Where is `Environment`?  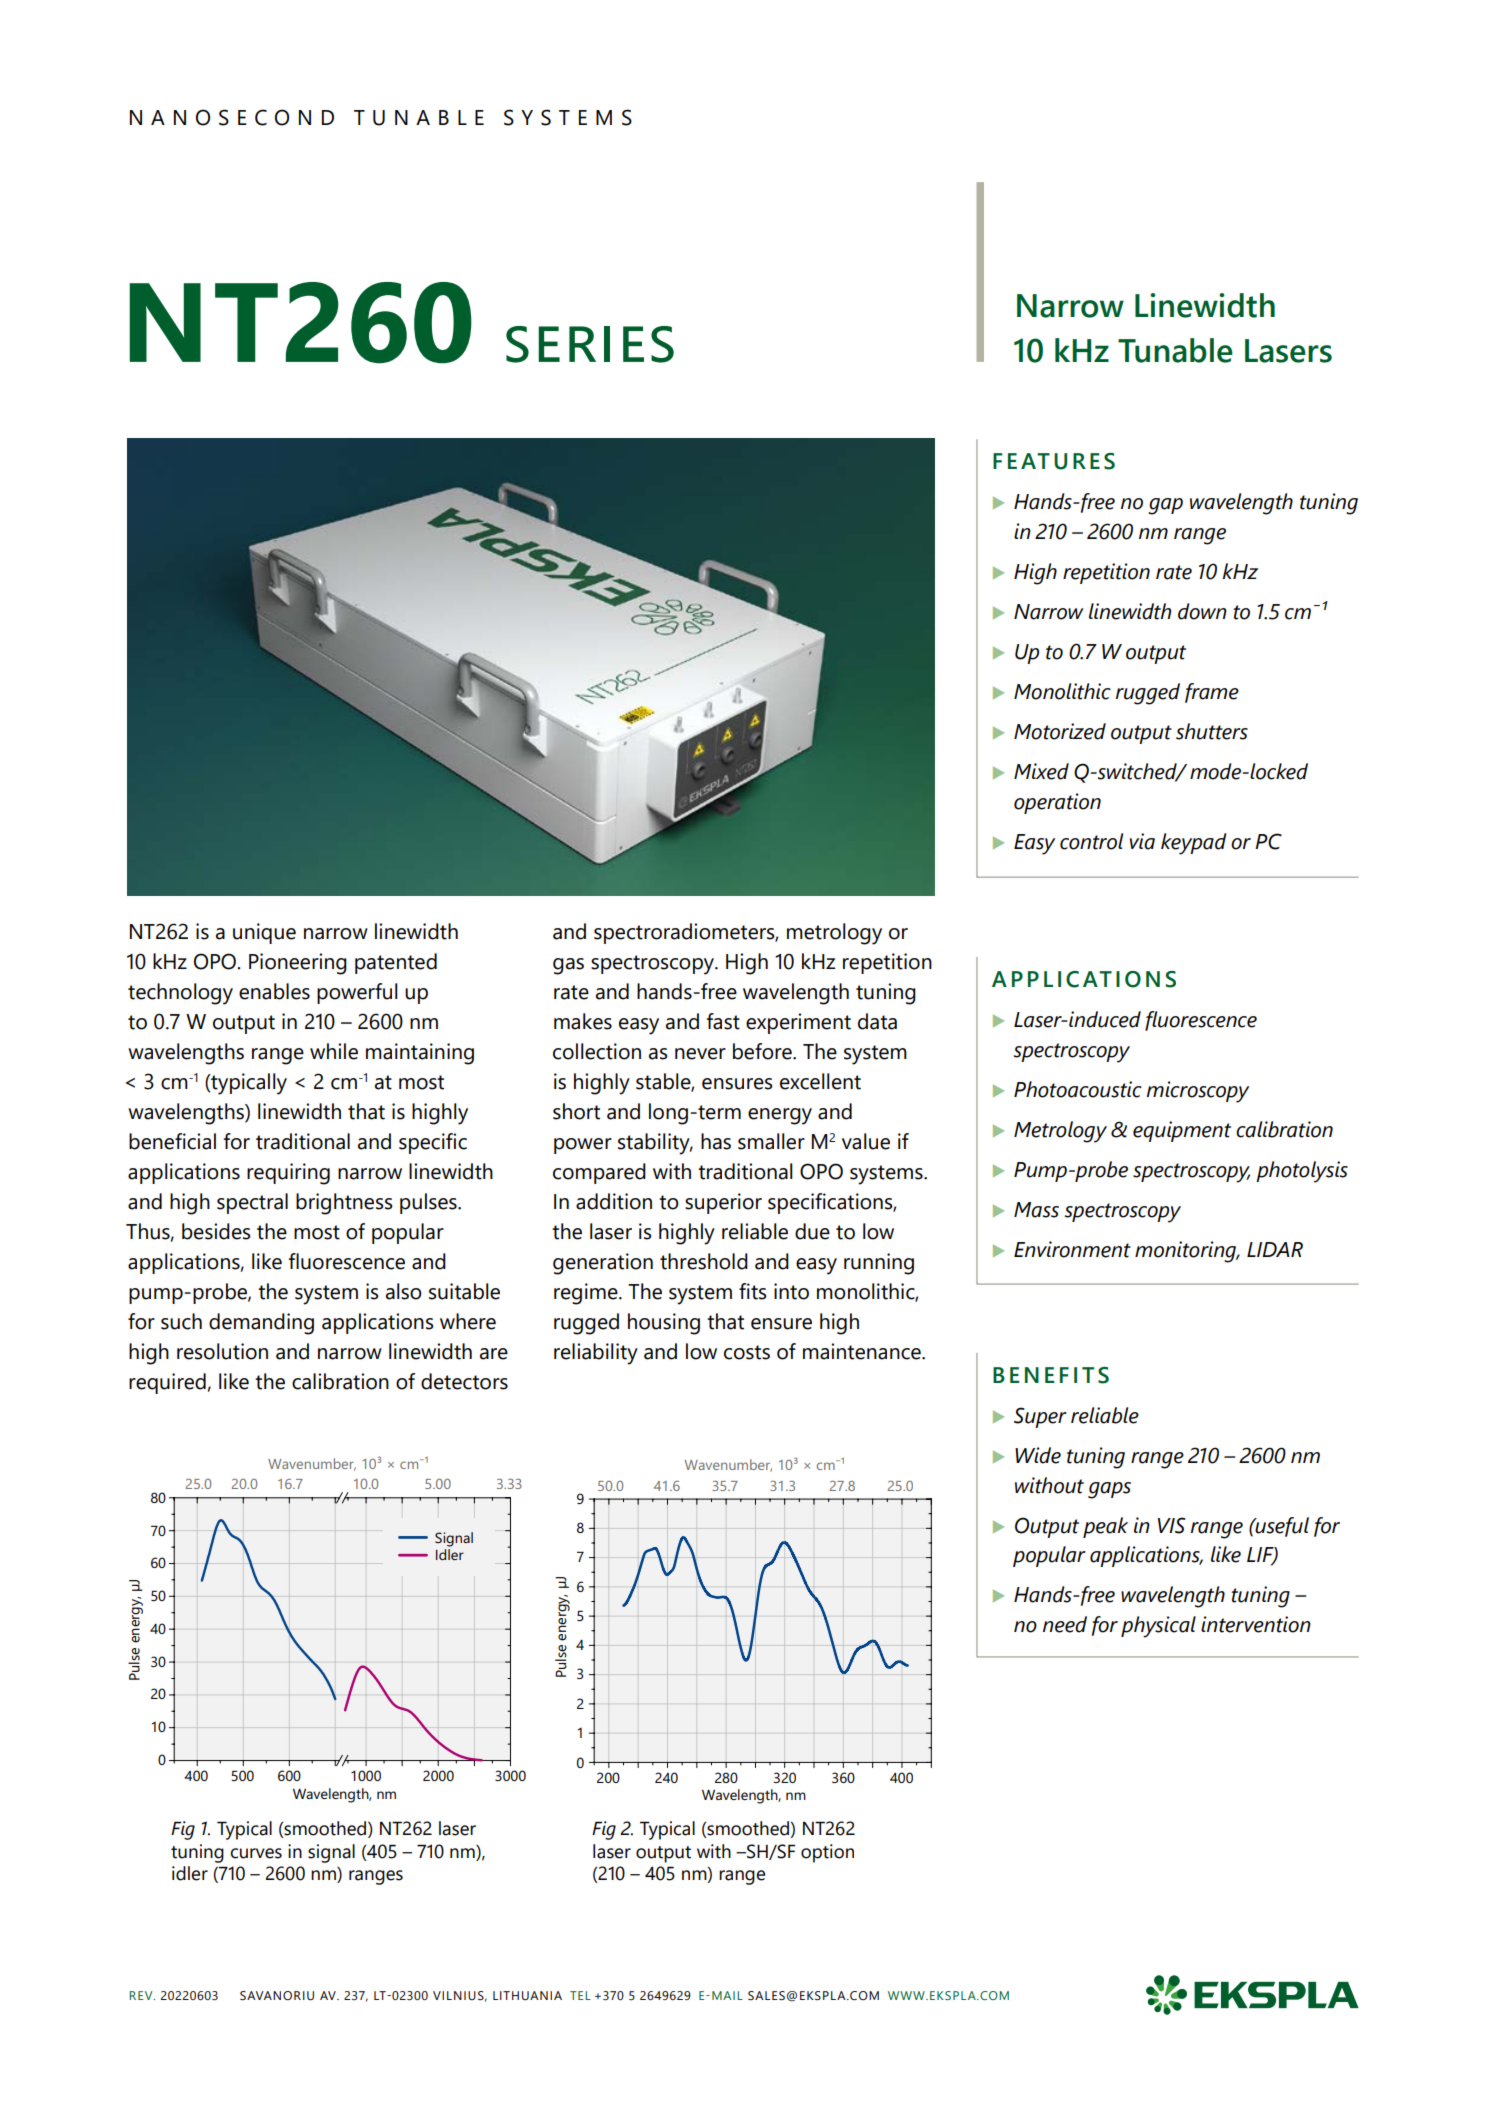 Environment is located at coordinates (1072, 1249).
